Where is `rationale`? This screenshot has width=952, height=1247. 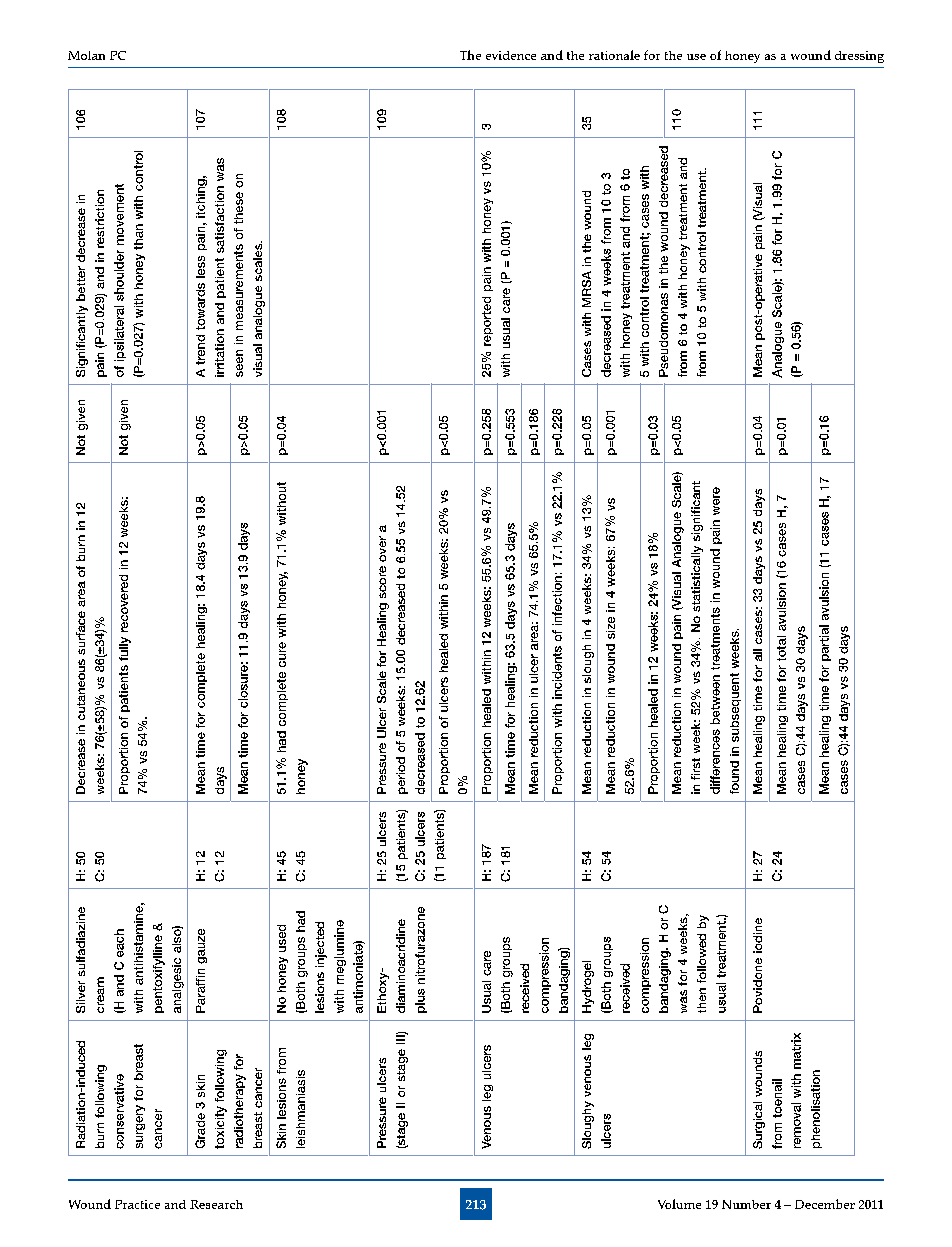
rationale is located at coordinates (614, 55).
